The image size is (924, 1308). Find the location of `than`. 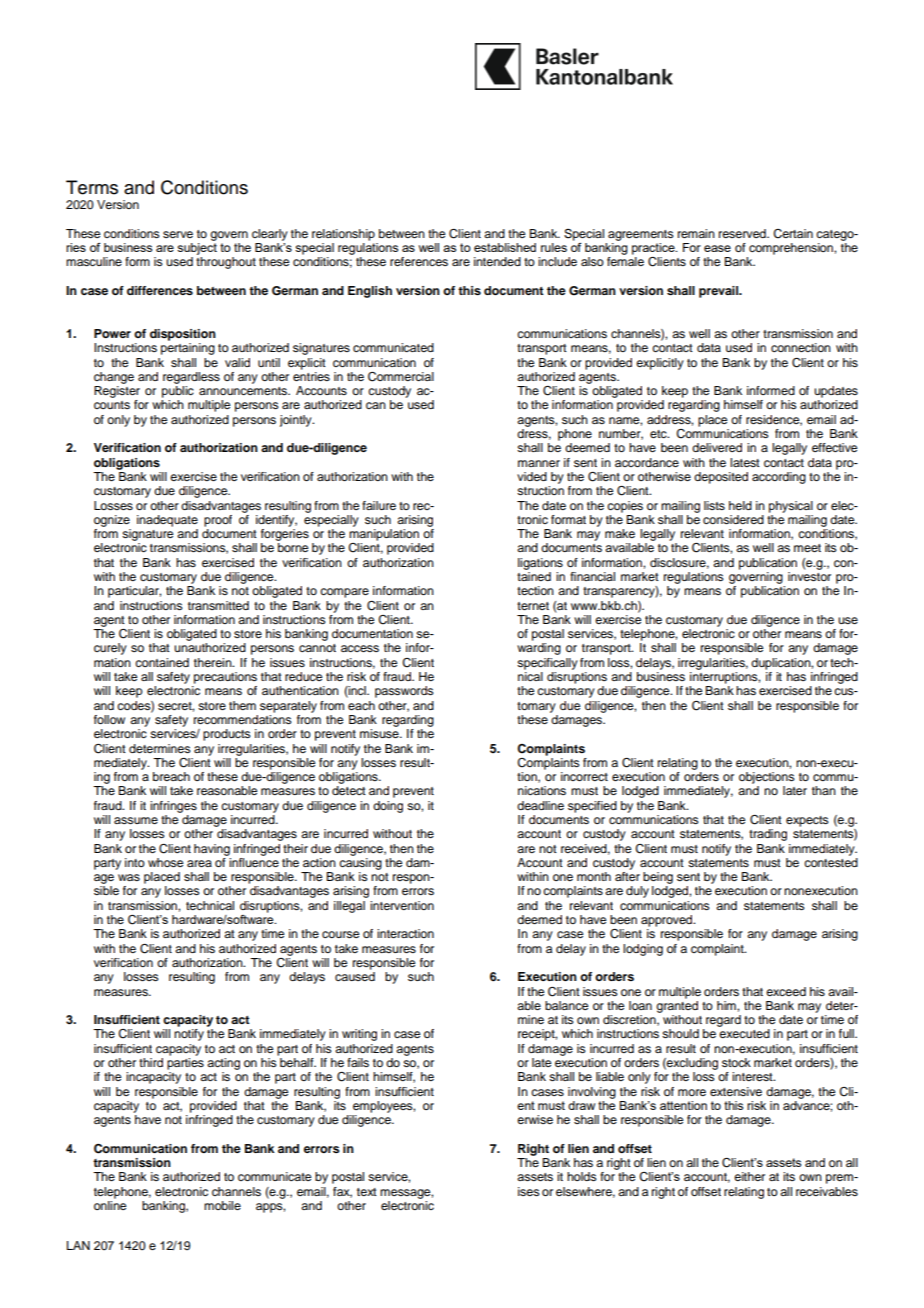

than is located at coordinates (824, 790).
